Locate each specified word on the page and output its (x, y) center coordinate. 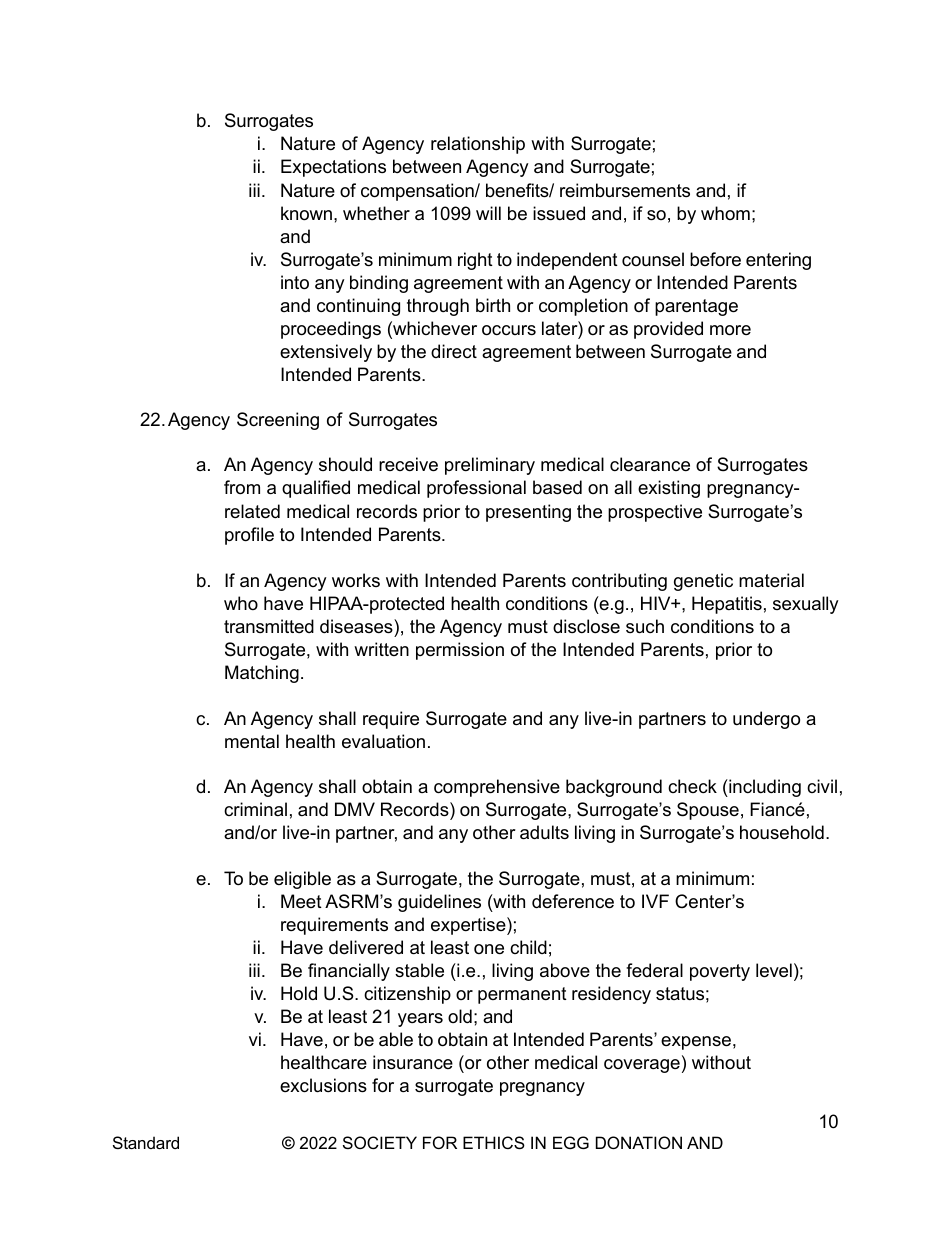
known (308, 213)
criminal (255, 809)
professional (476, 489)
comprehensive (497, 788)
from (242, 487)
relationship (478, 145)
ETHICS (494, 1142)
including (764, 788)
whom (725, 213)
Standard (146, 1142)
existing (669, 489)
